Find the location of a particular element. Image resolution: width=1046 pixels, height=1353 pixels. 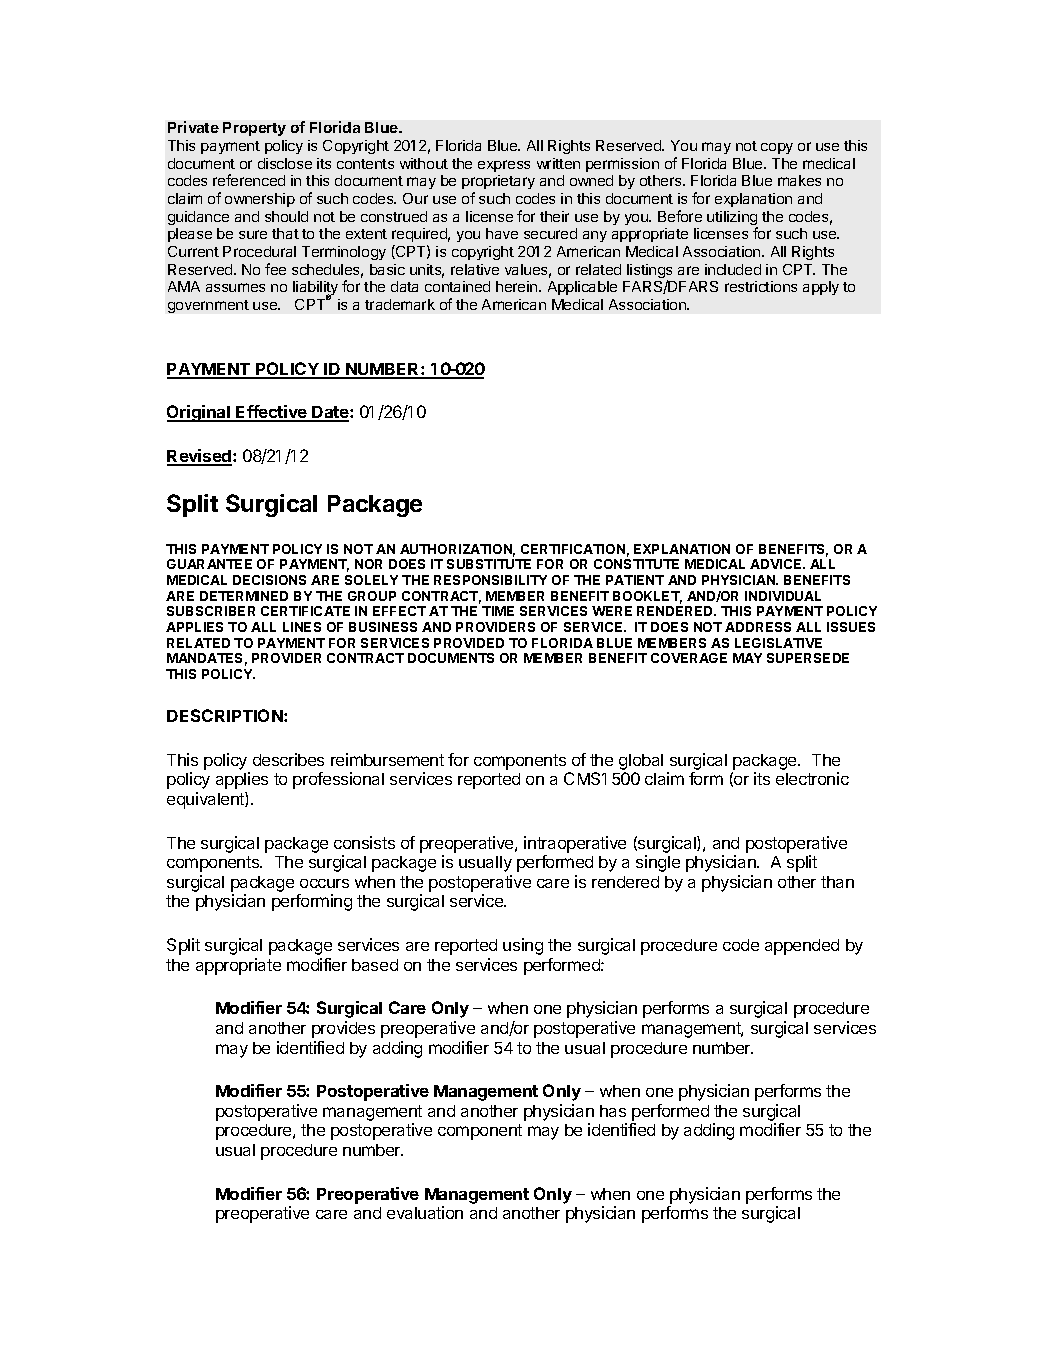

makes is located at coordinates (799, 180).
